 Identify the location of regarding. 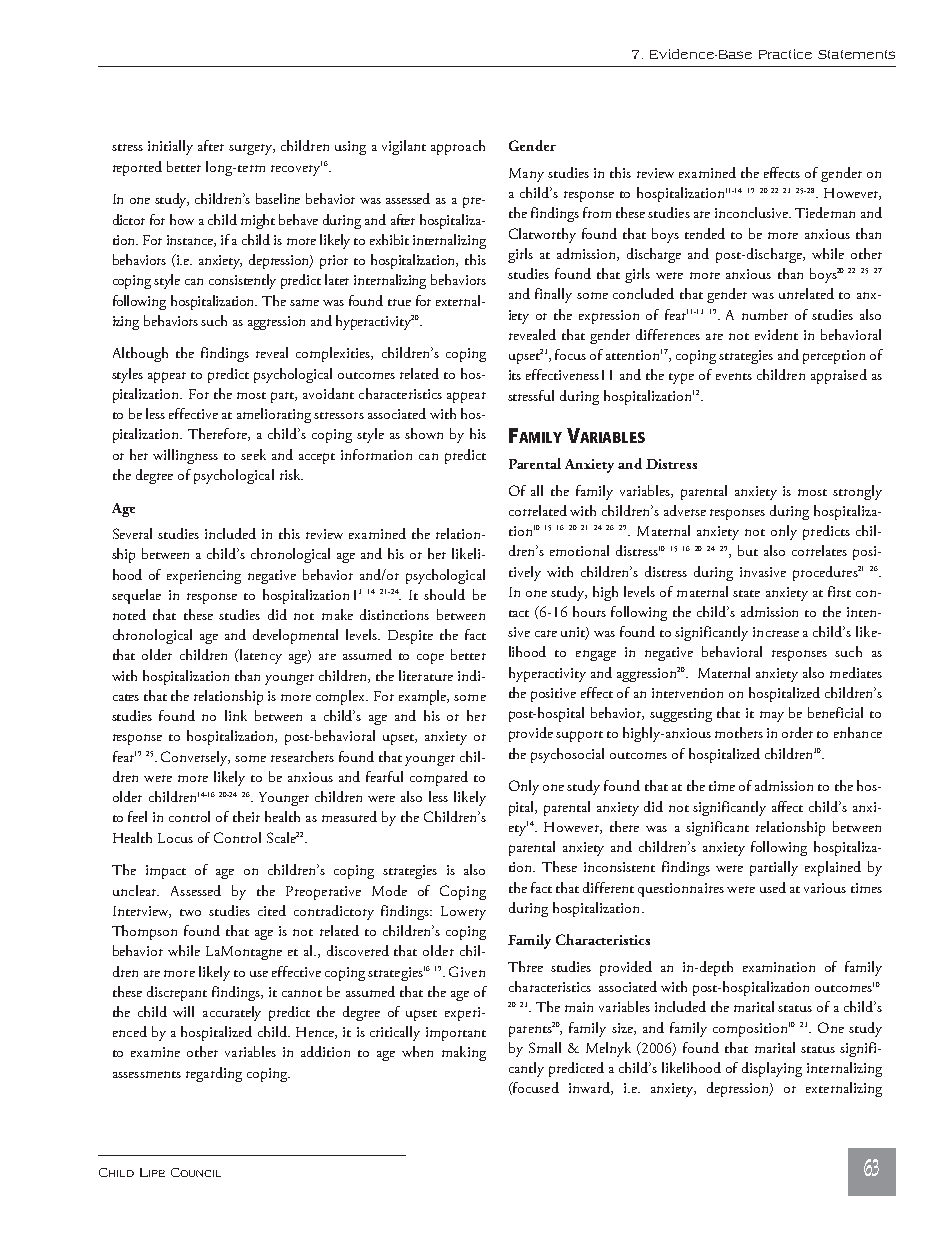
(214, 1074).
